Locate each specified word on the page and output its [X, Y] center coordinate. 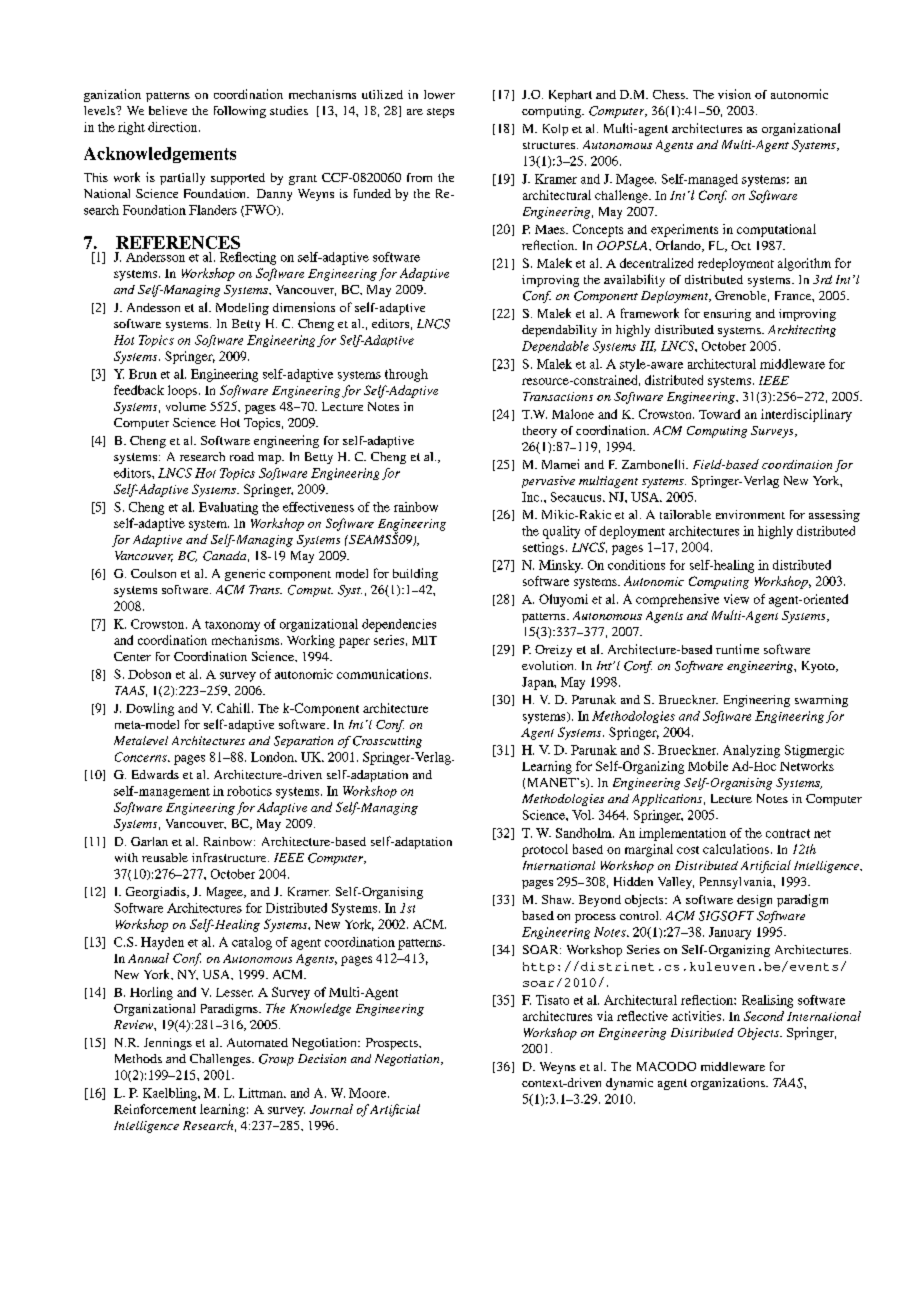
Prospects [393, 1044]
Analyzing [751, 751]
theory [540, 432]
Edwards [155, 774]
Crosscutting [387, 742]
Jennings [168, 1044]
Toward [719, 414]
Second [764, 1016]
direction [174, 127]
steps [440, 113]
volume [186, 406]
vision [734, 94]
